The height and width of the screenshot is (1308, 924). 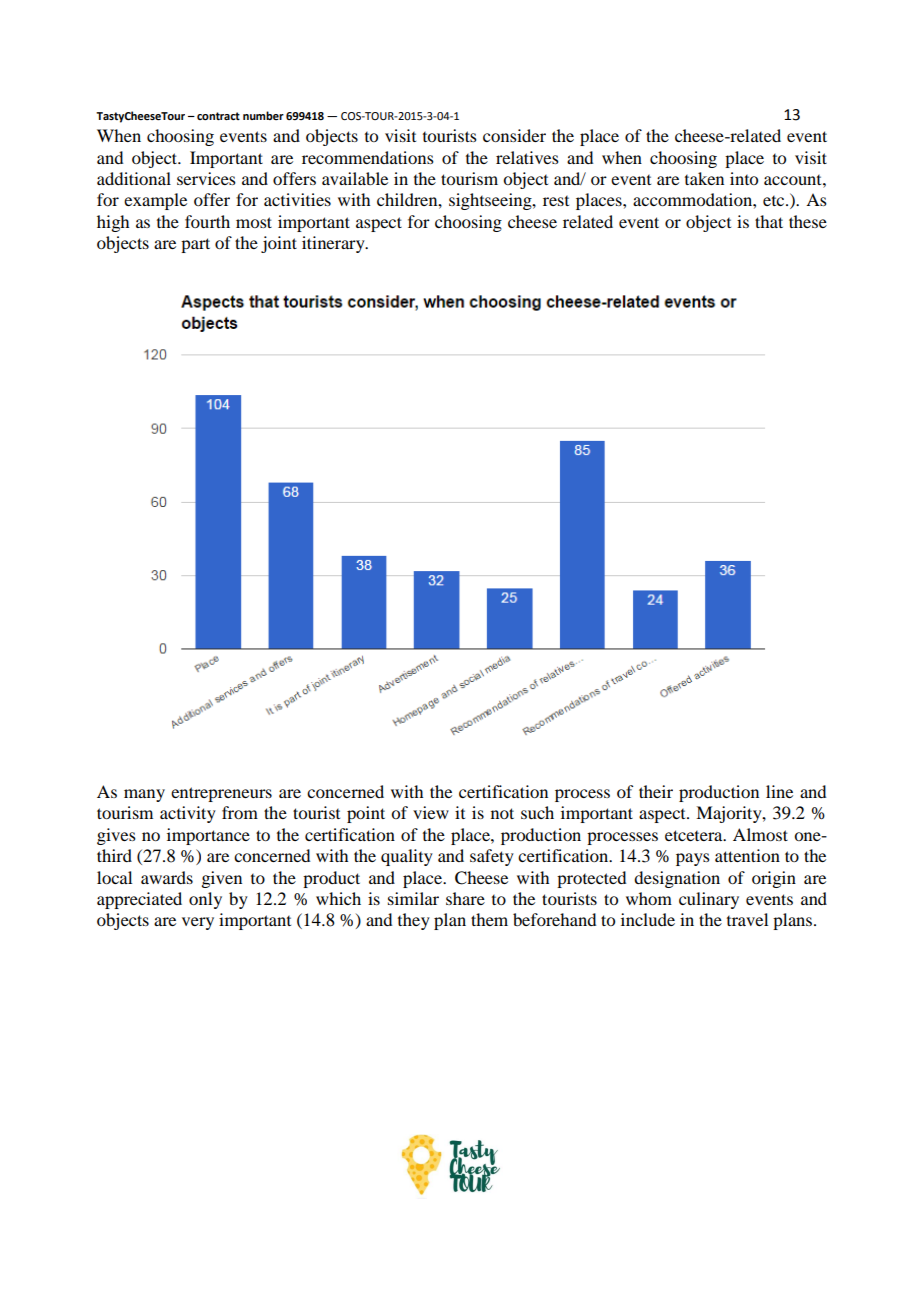 I want to click on itinerary, so click(x=334, y=244).
